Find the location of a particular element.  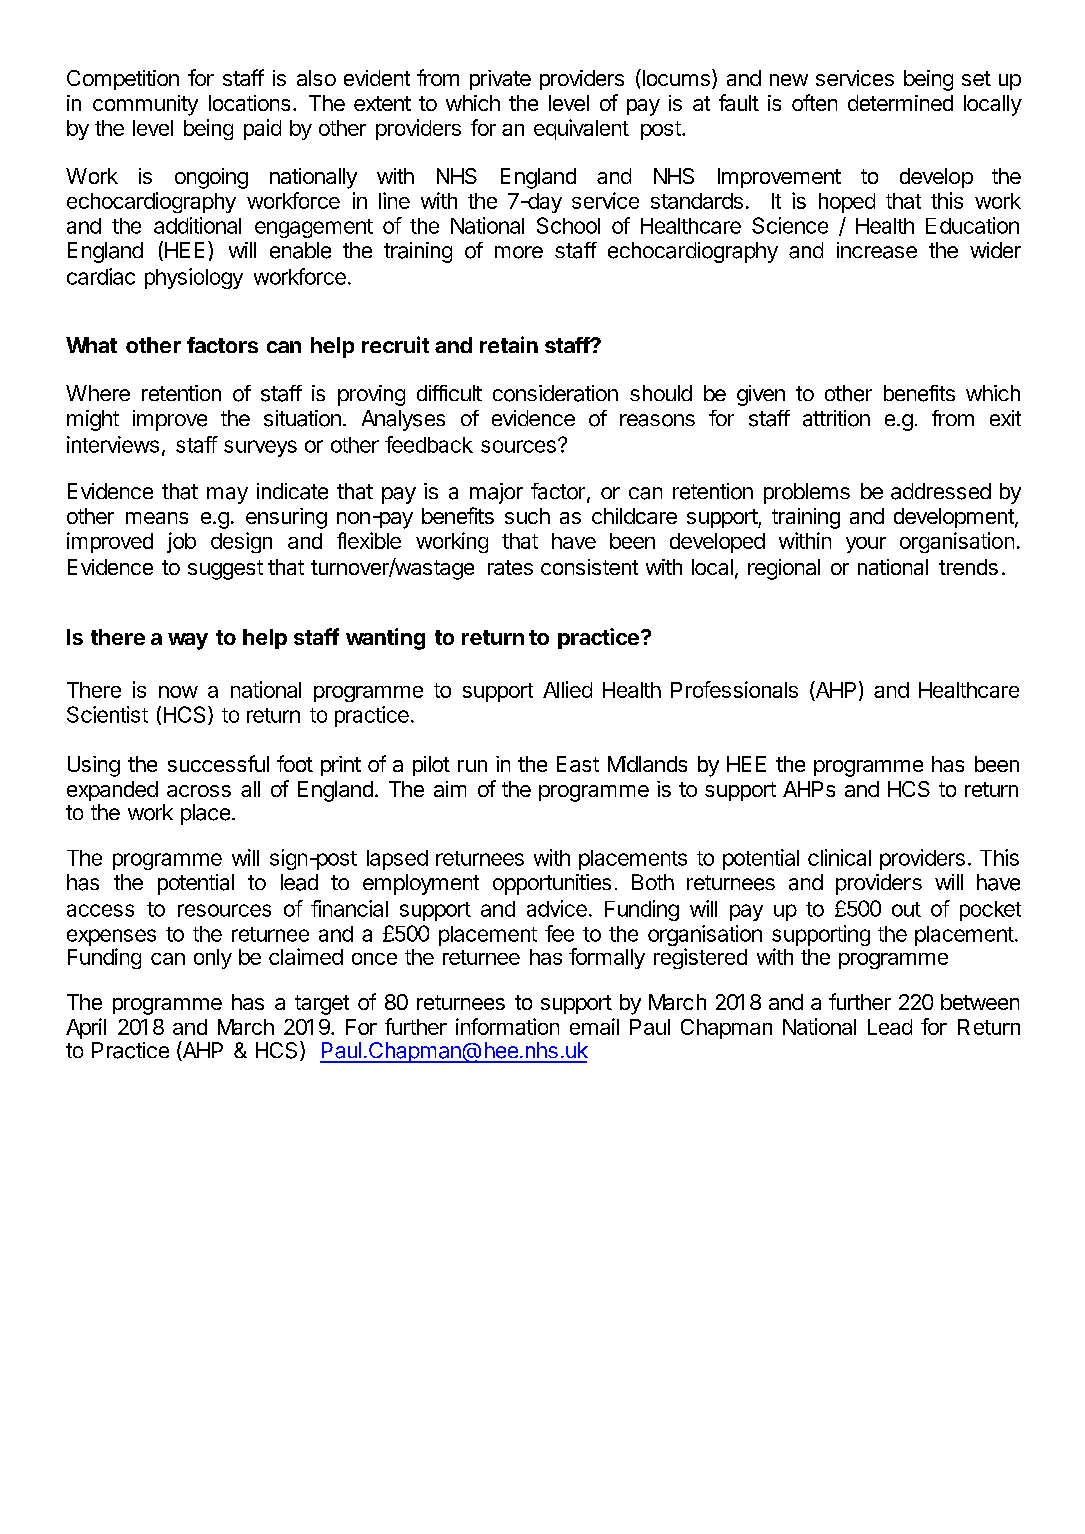

now is located at coordinates (178, 692).
